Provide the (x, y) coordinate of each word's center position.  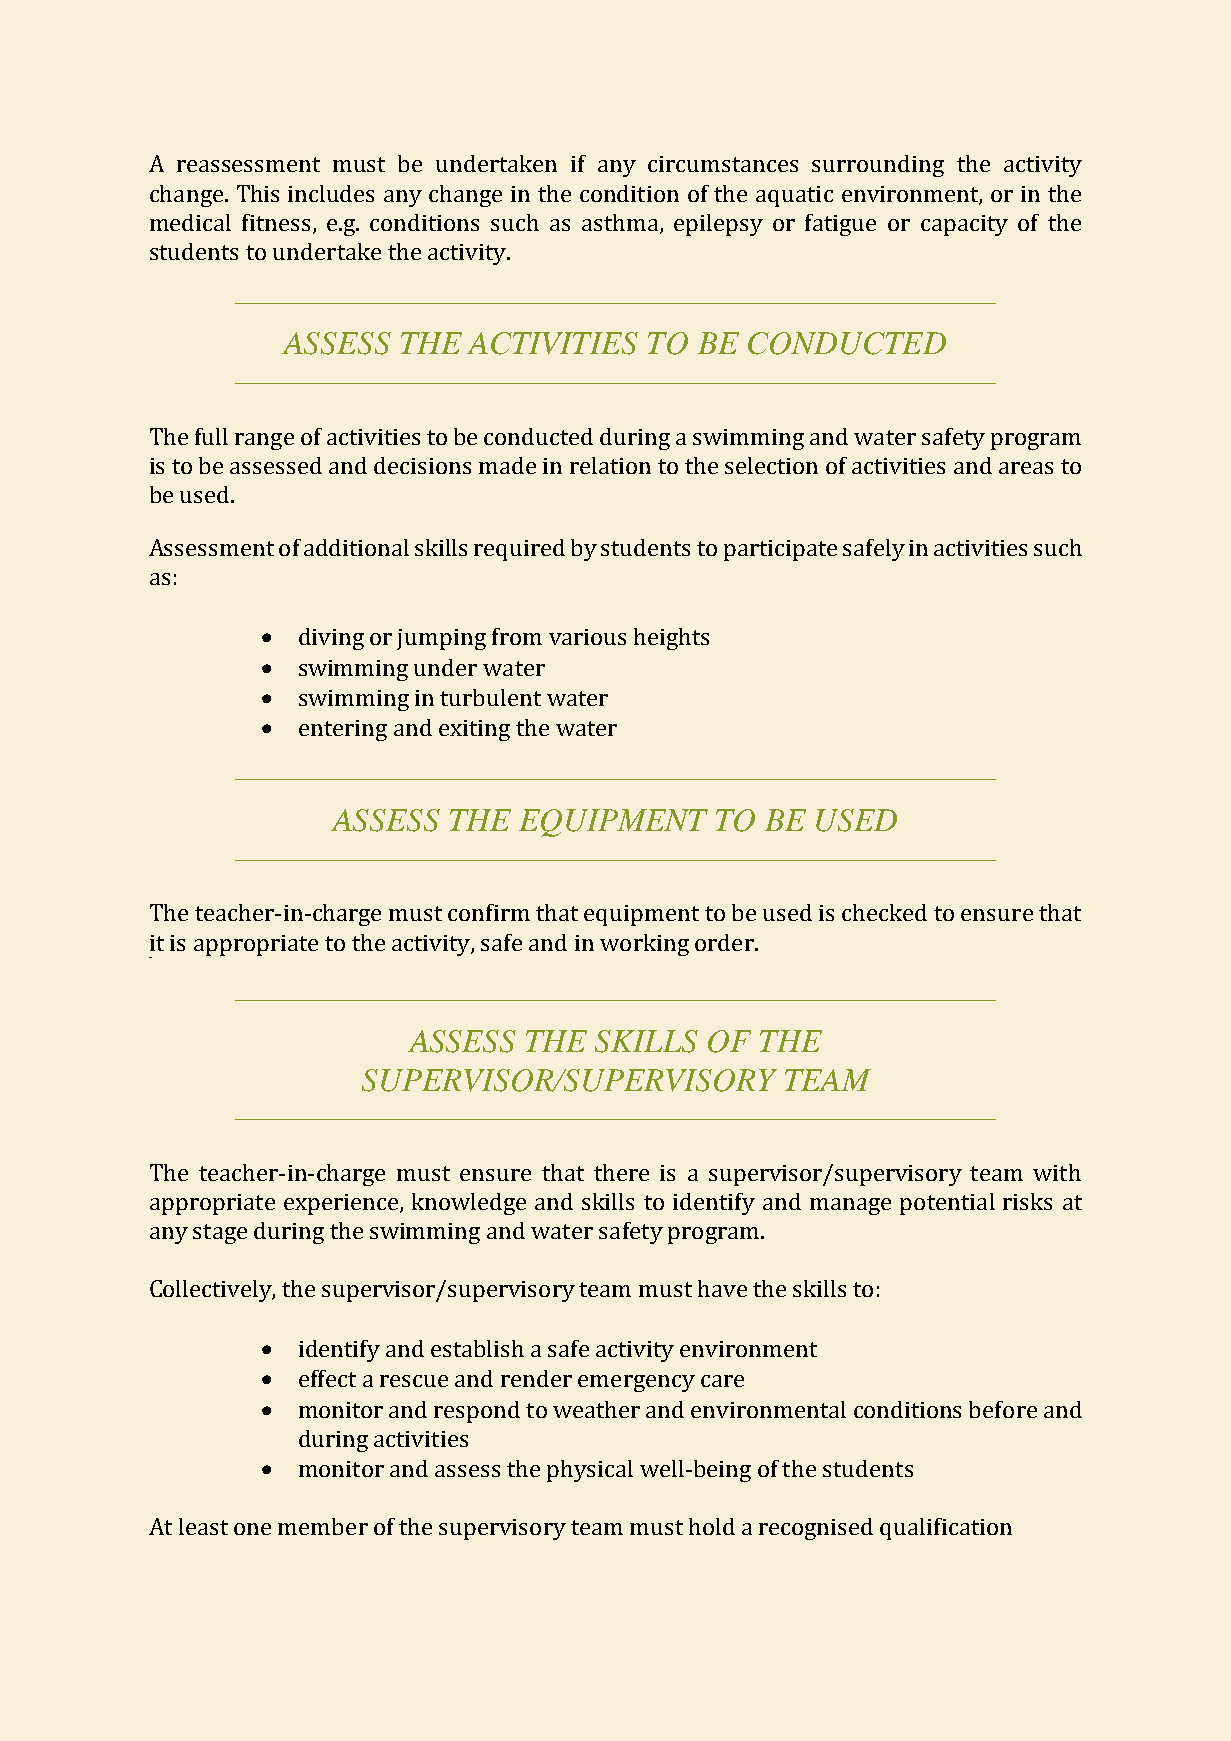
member (323, 1526)
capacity (964, 225)
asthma (621, 223)
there (621, 1172)
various (587, 637)
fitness (276, 222)
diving (331, 639)
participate (780, 550)
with (1057, 1172)
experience (342, 1204)
